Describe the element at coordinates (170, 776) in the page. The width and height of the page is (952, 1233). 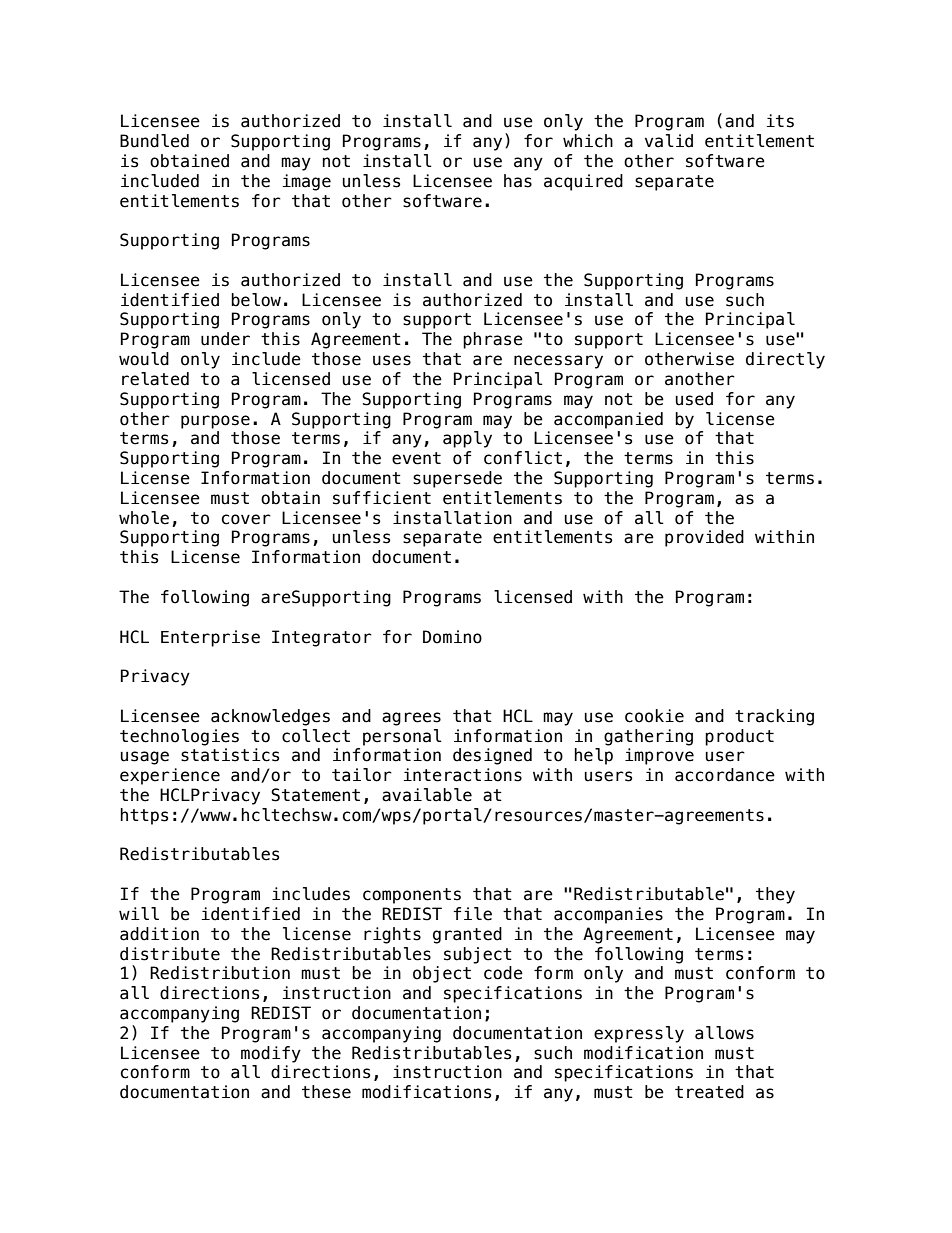
I see `experience` at that location.
